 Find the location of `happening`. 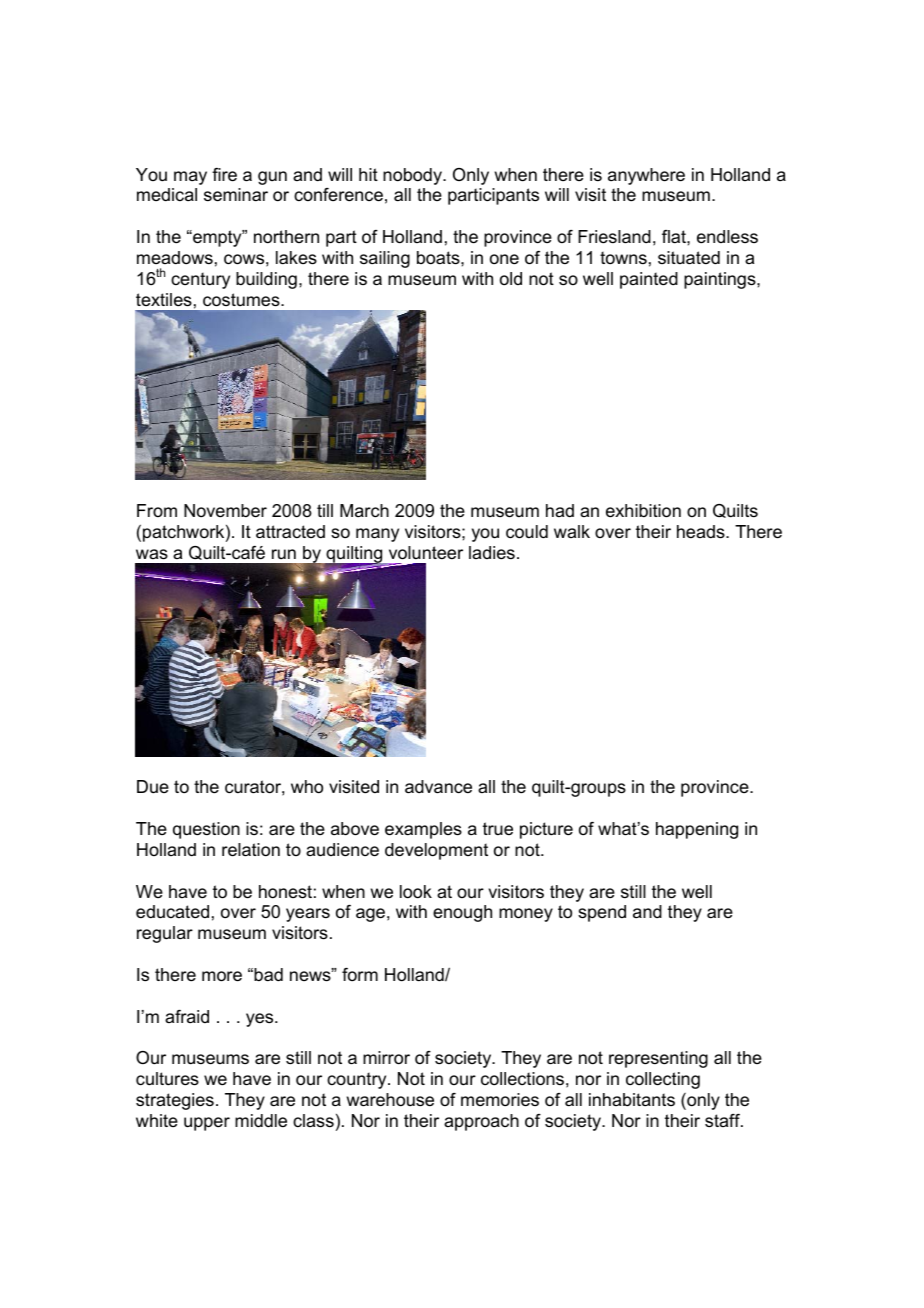

happening is located at coordinates (697, 830).
